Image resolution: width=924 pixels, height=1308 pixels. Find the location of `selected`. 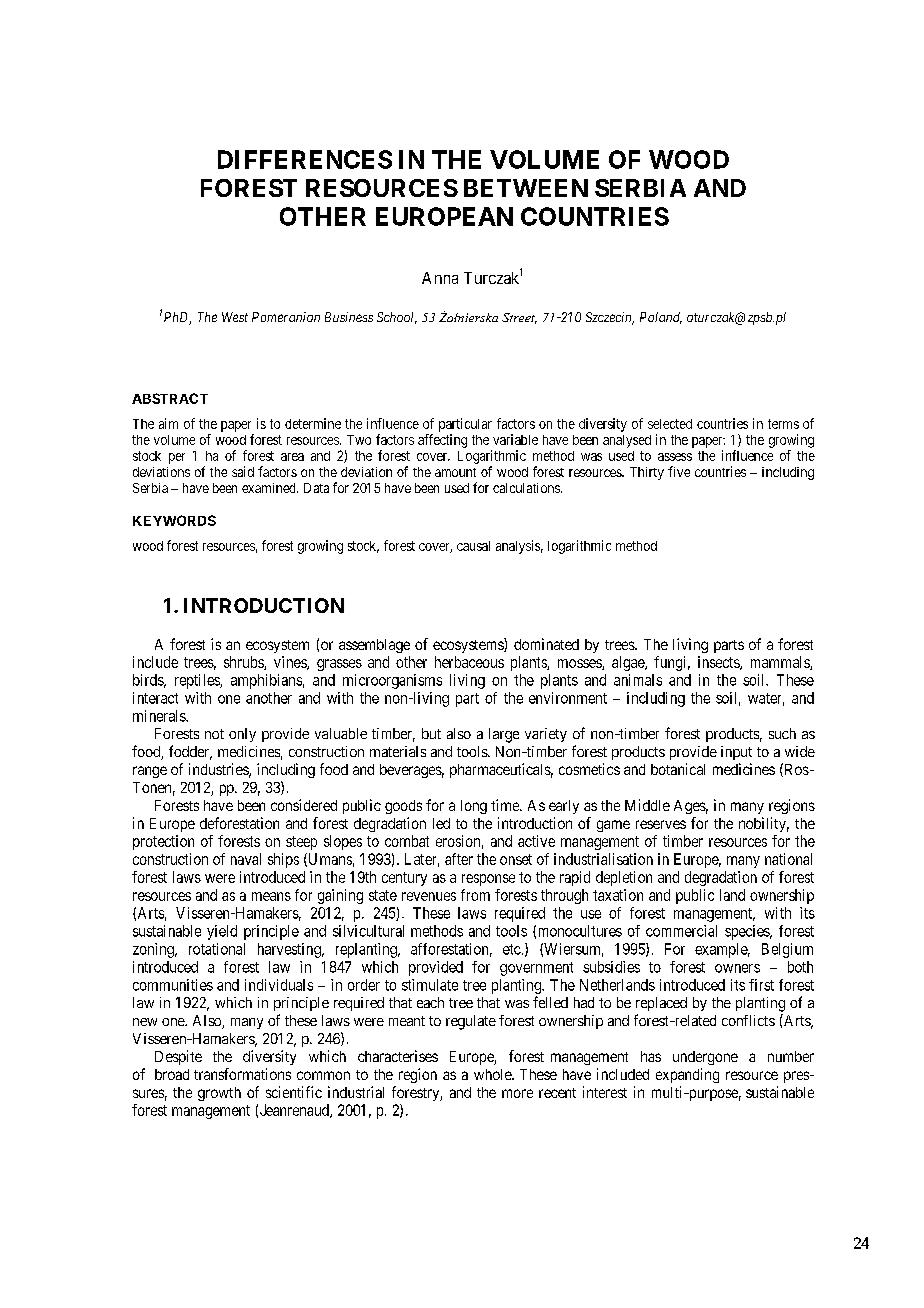

selected is located at coordinates (670, 424).
